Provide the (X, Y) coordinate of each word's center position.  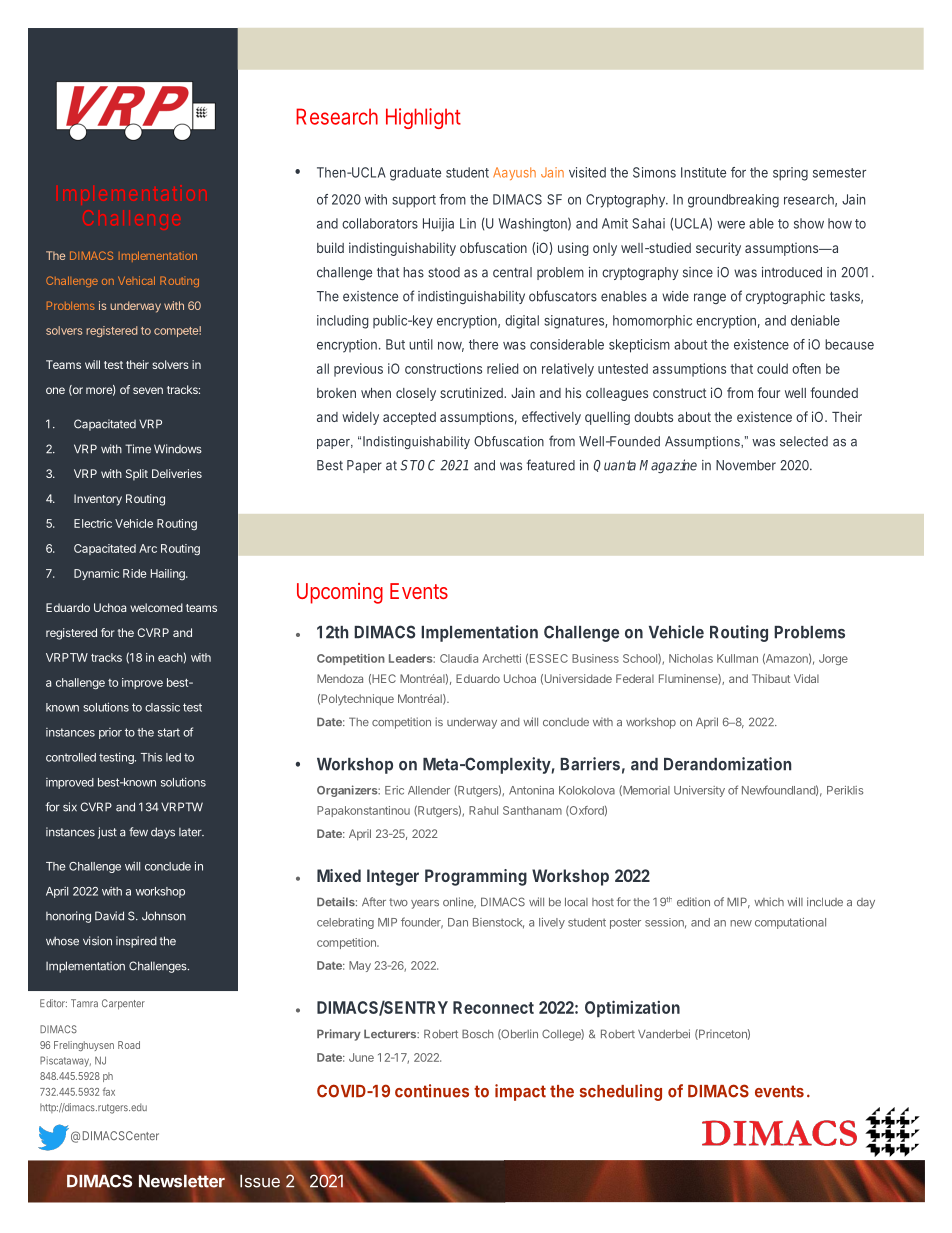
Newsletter (182, 1181)
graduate (415, 174)
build (330, 247)
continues (432, 1091)
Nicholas (691, 658)
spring (790, 174)
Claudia (459, 658)
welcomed (156, 607)
